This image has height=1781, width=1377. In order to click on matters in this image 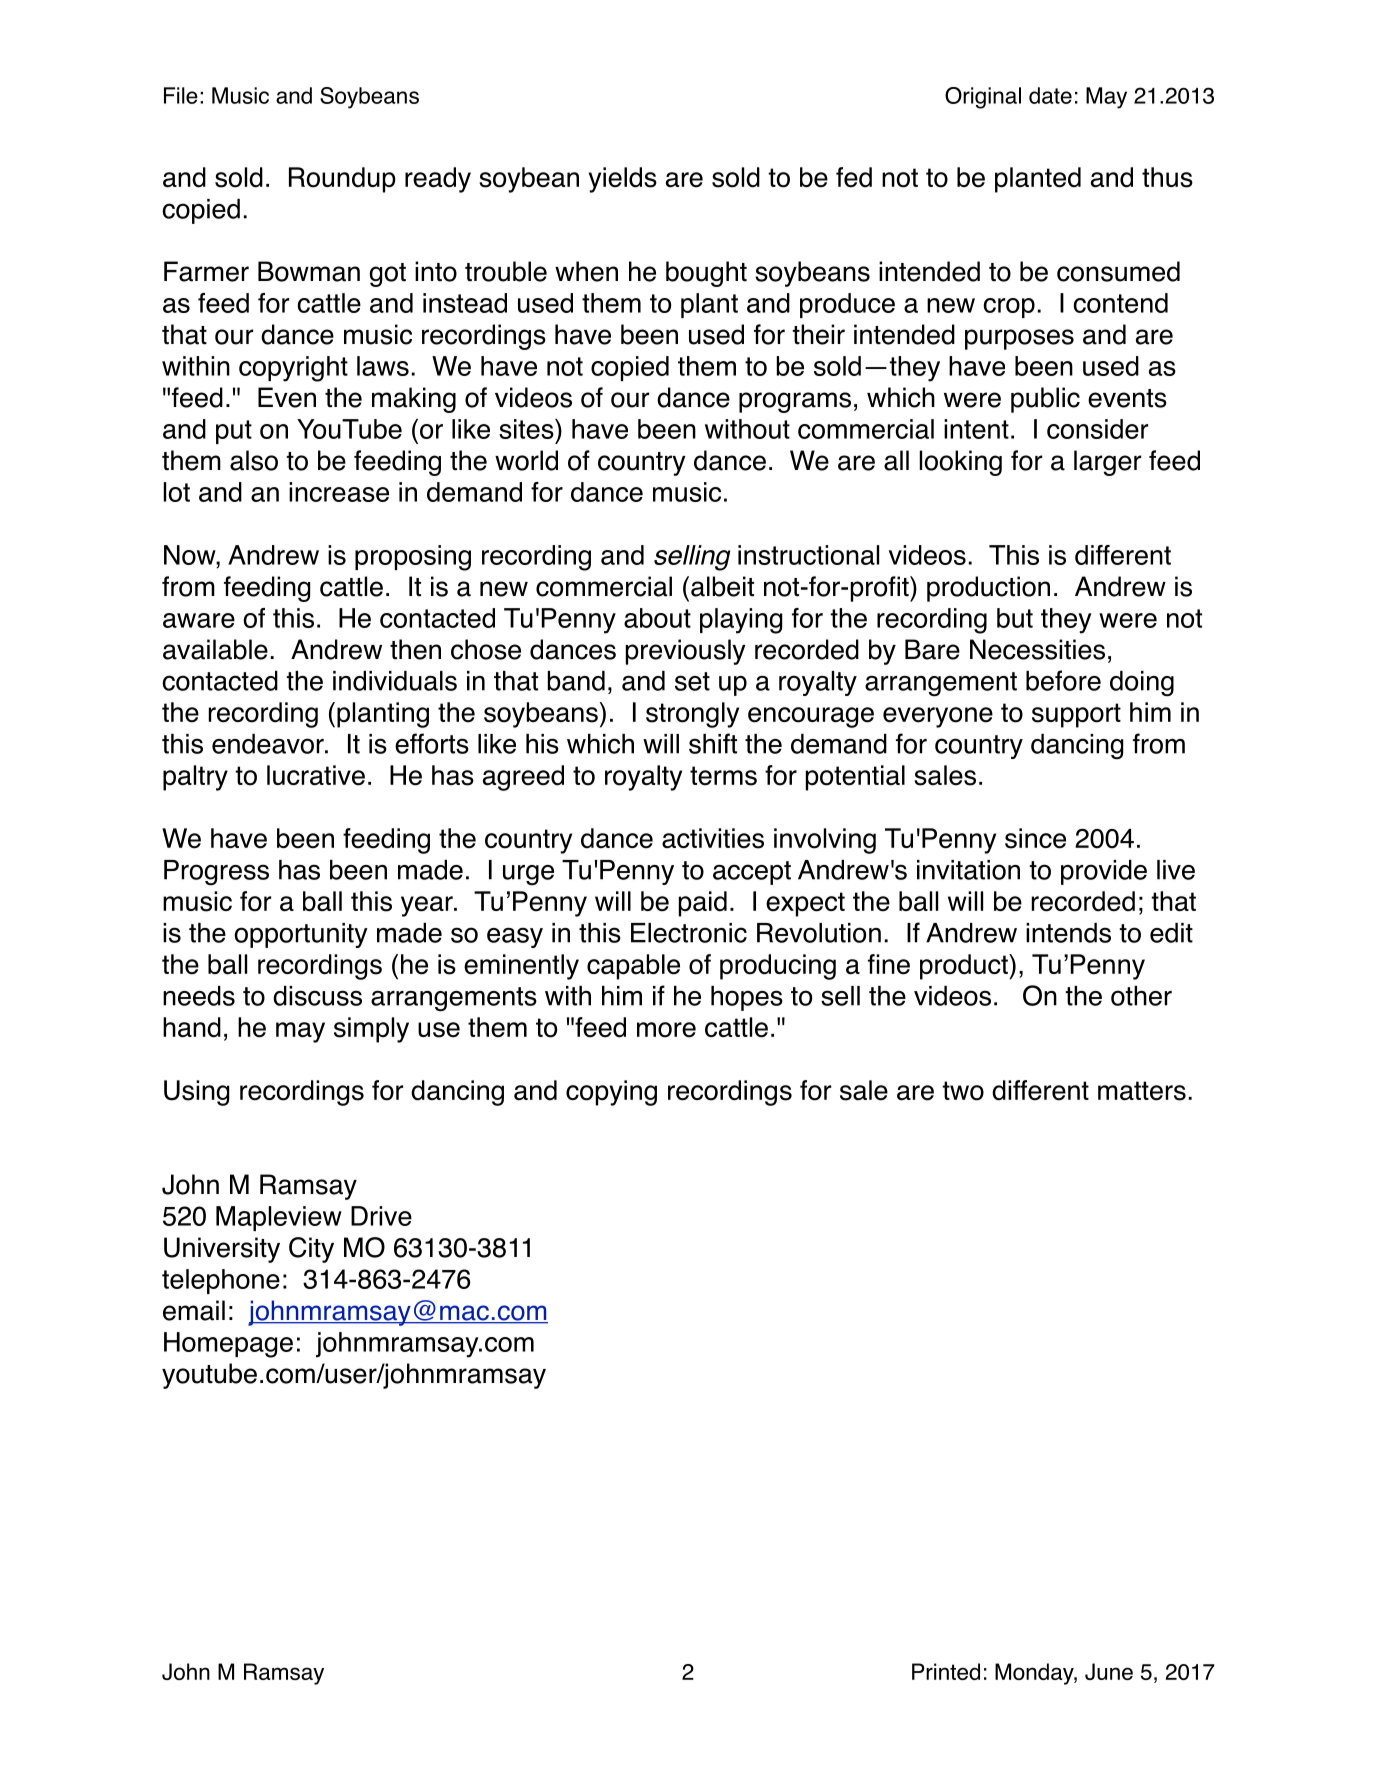, I will do `click(1142, 1091)`.
